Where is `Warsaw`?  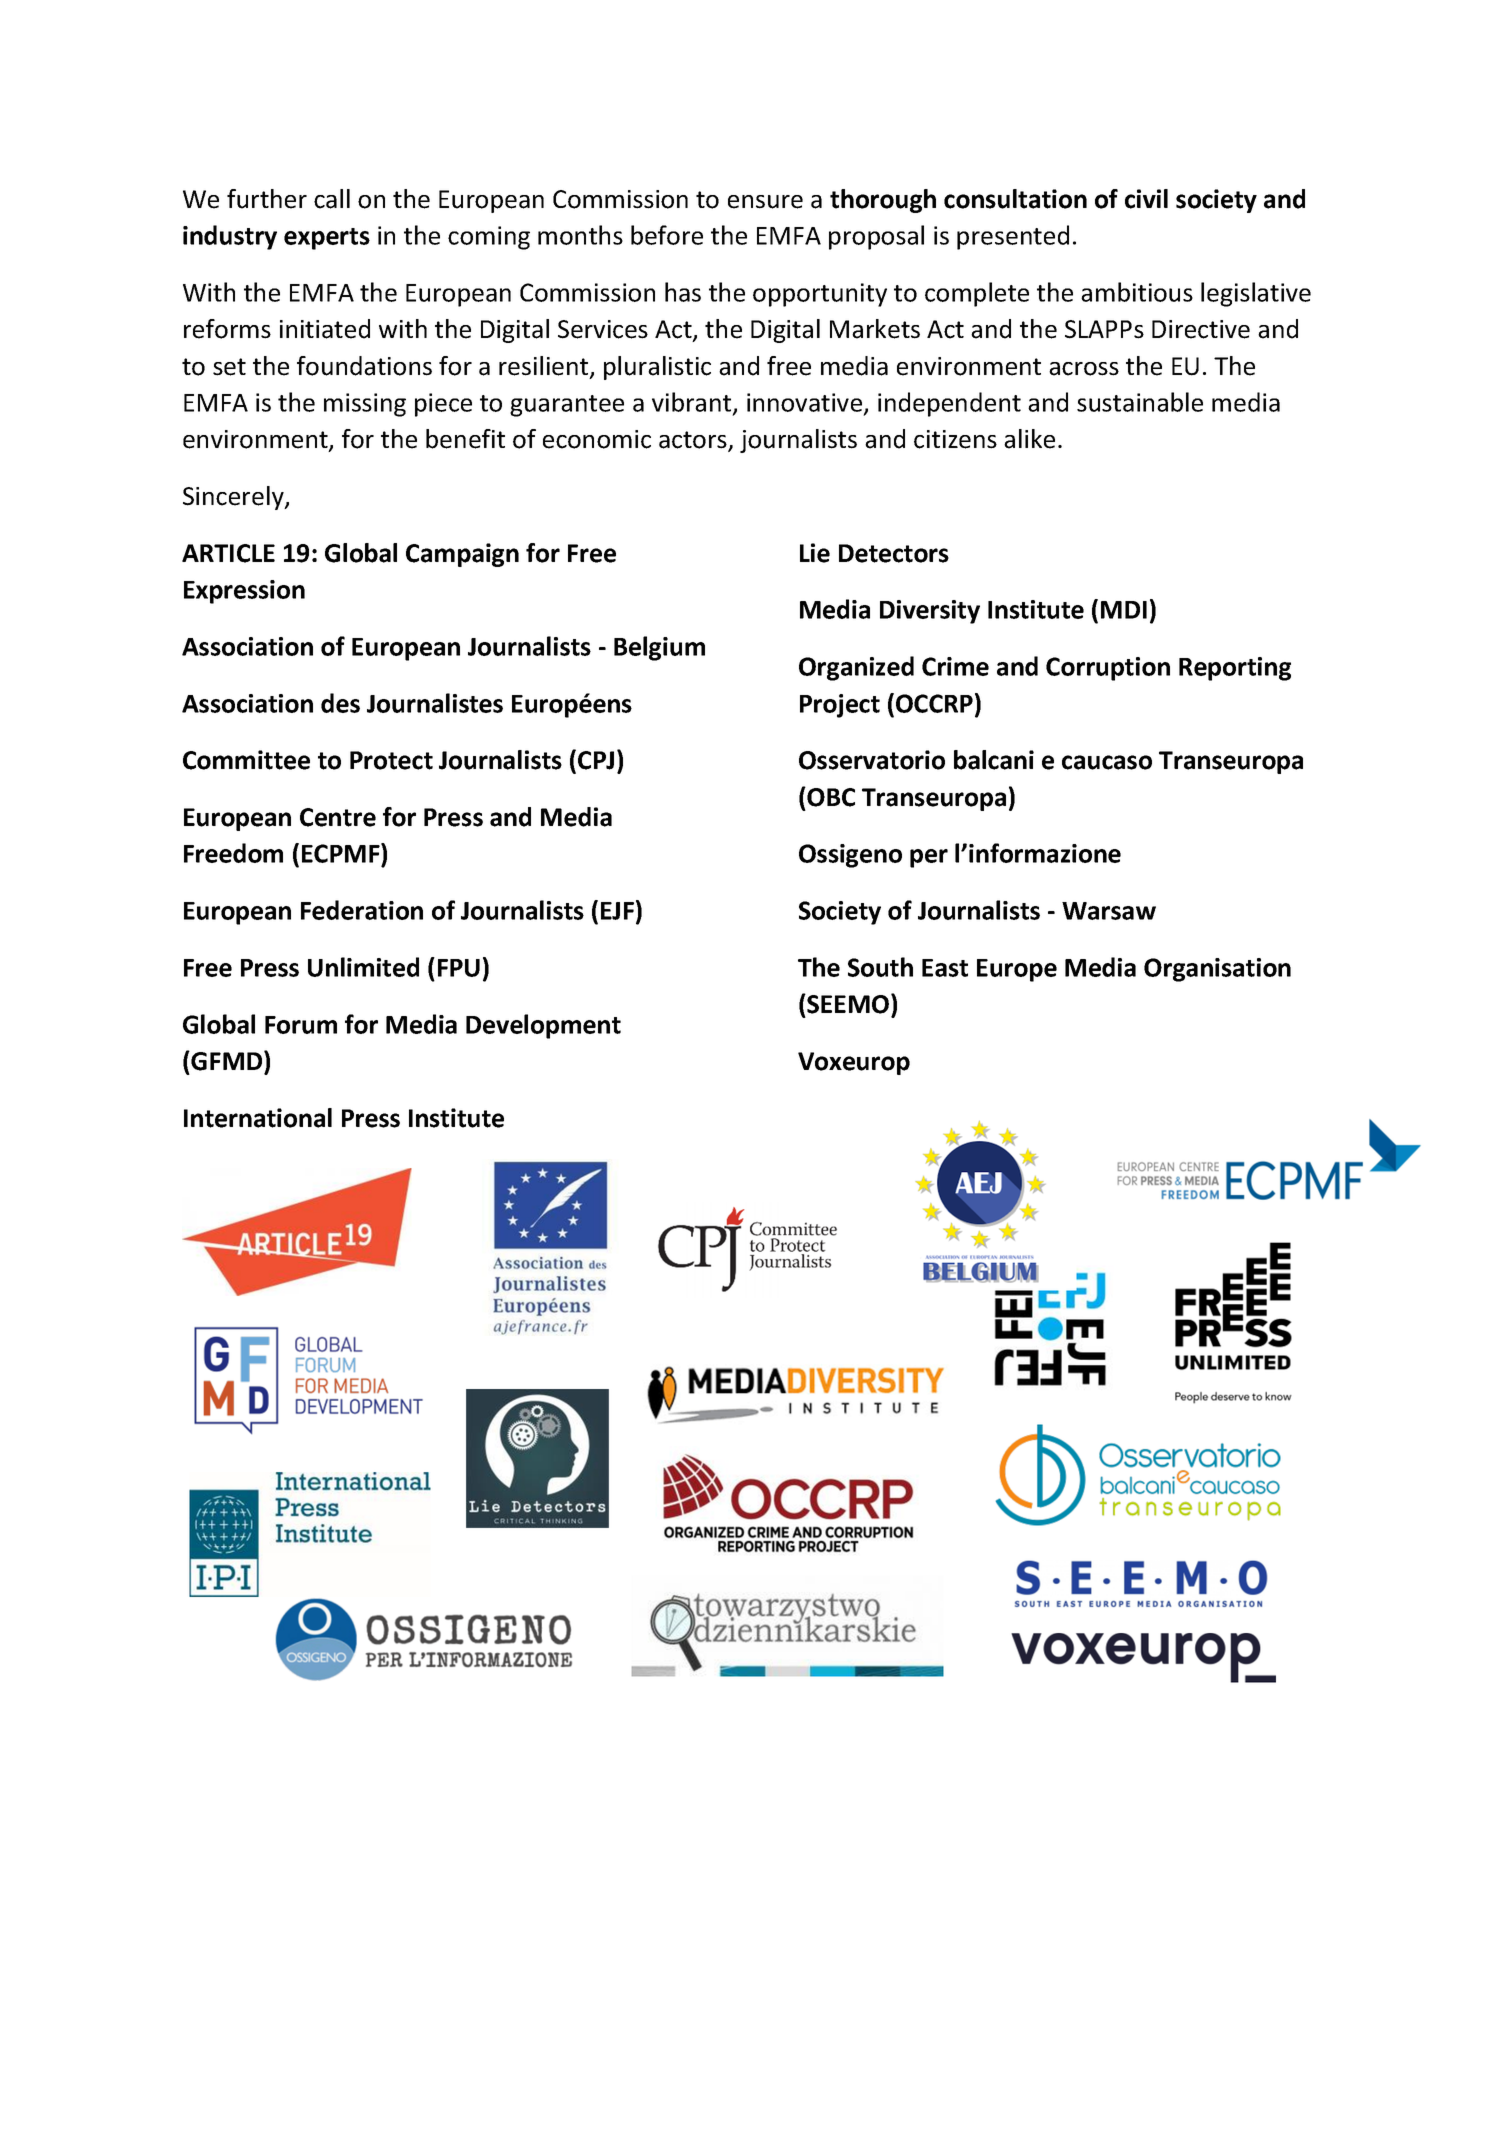
Warsaw is located at coordinates (1109, 911).
